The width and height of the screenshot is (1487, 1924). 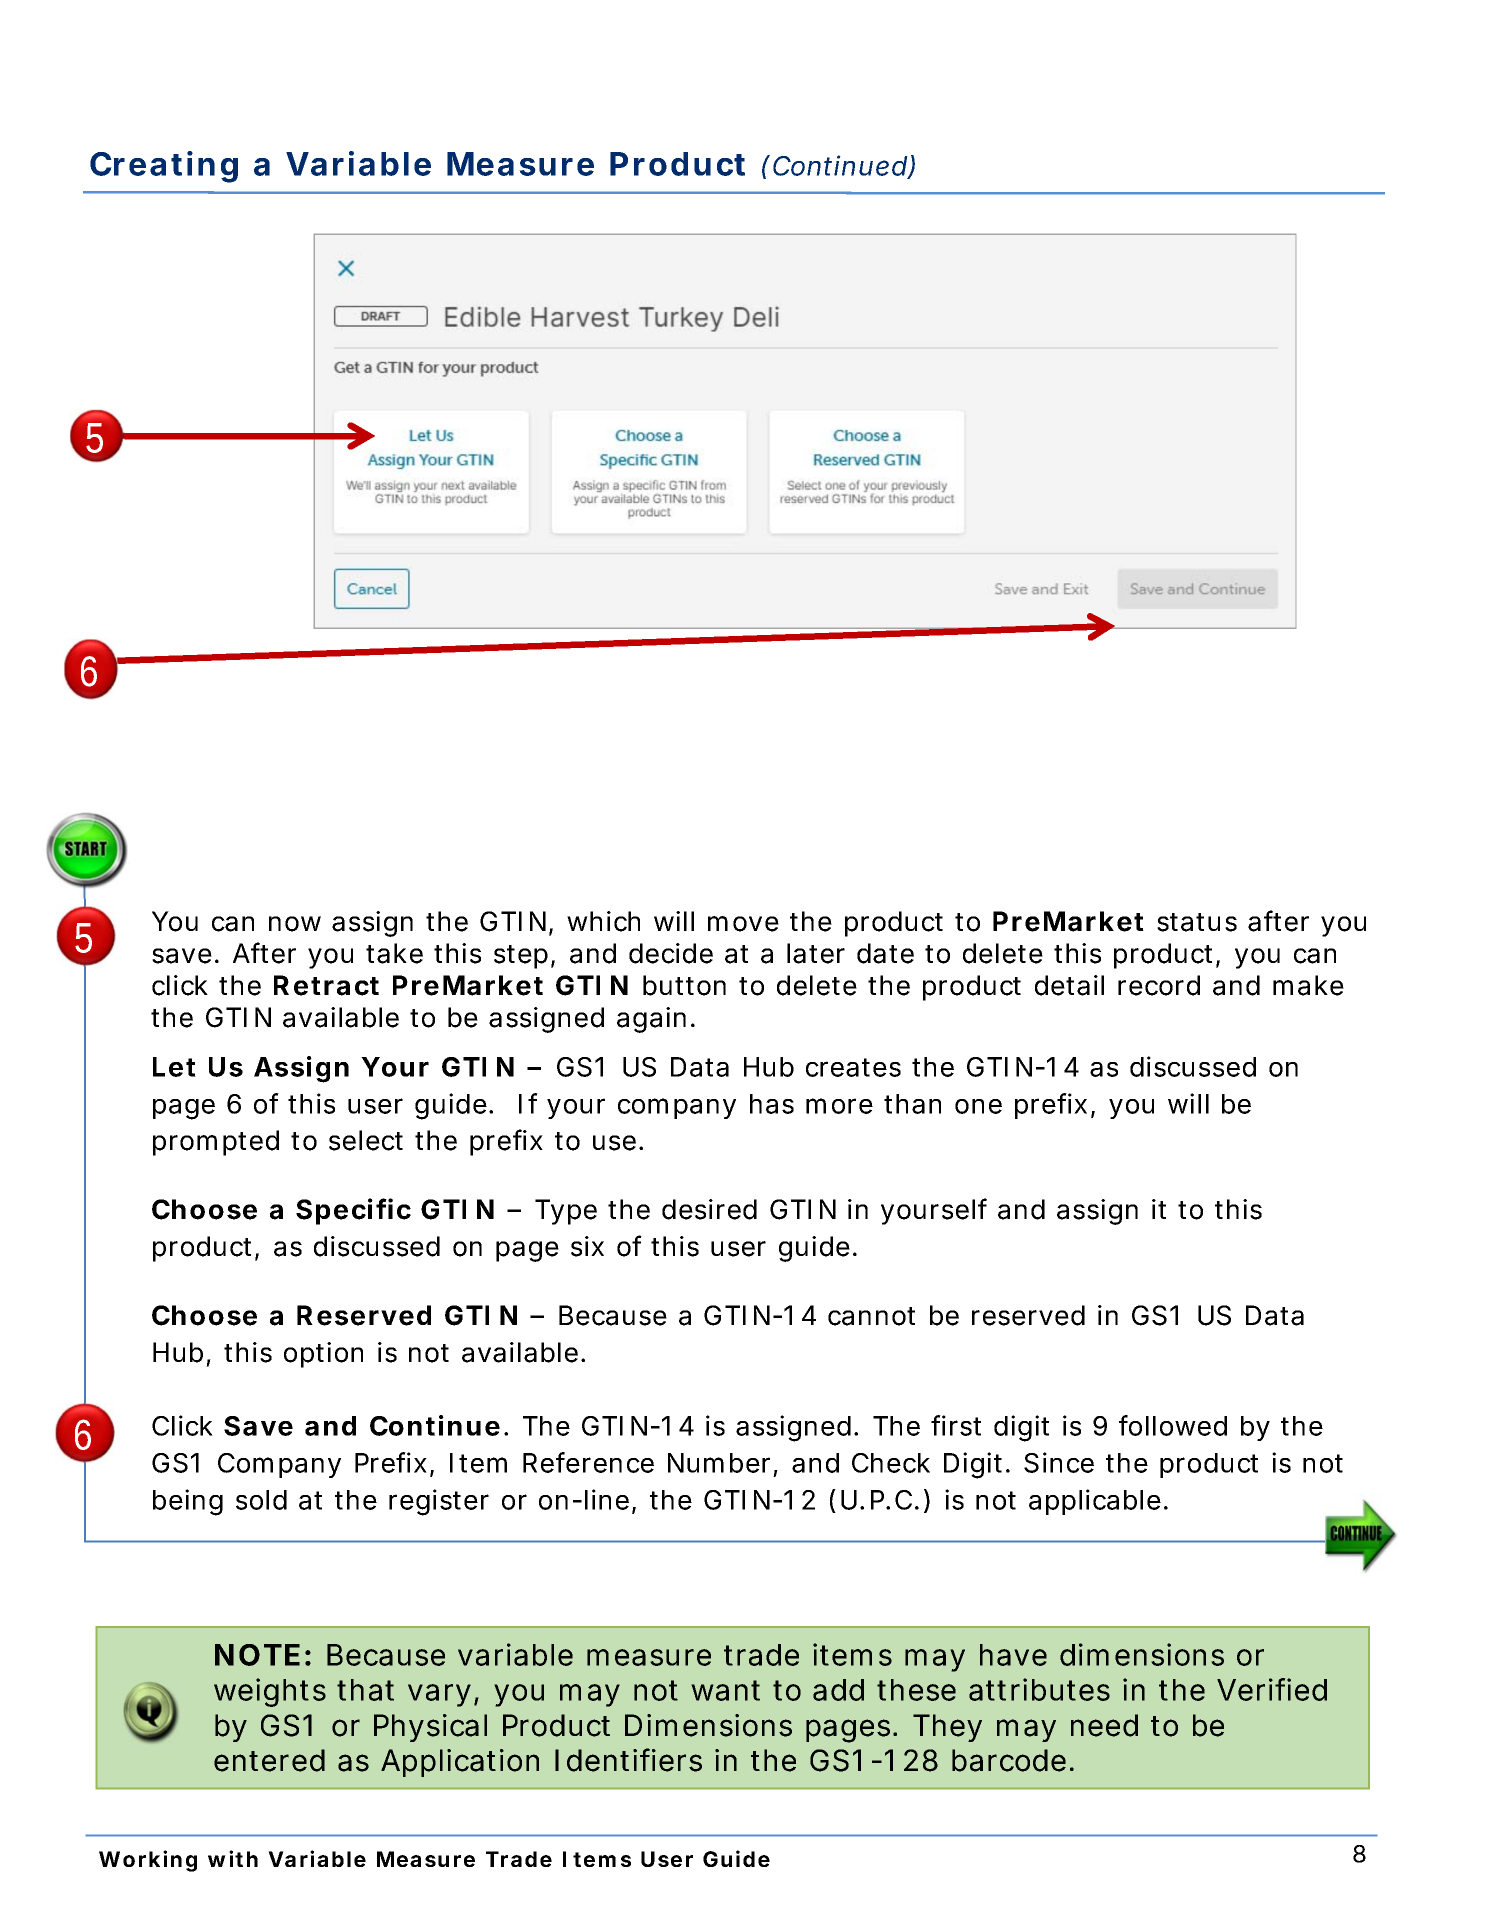 I want to click on status, so click(x=1197, y=922).
